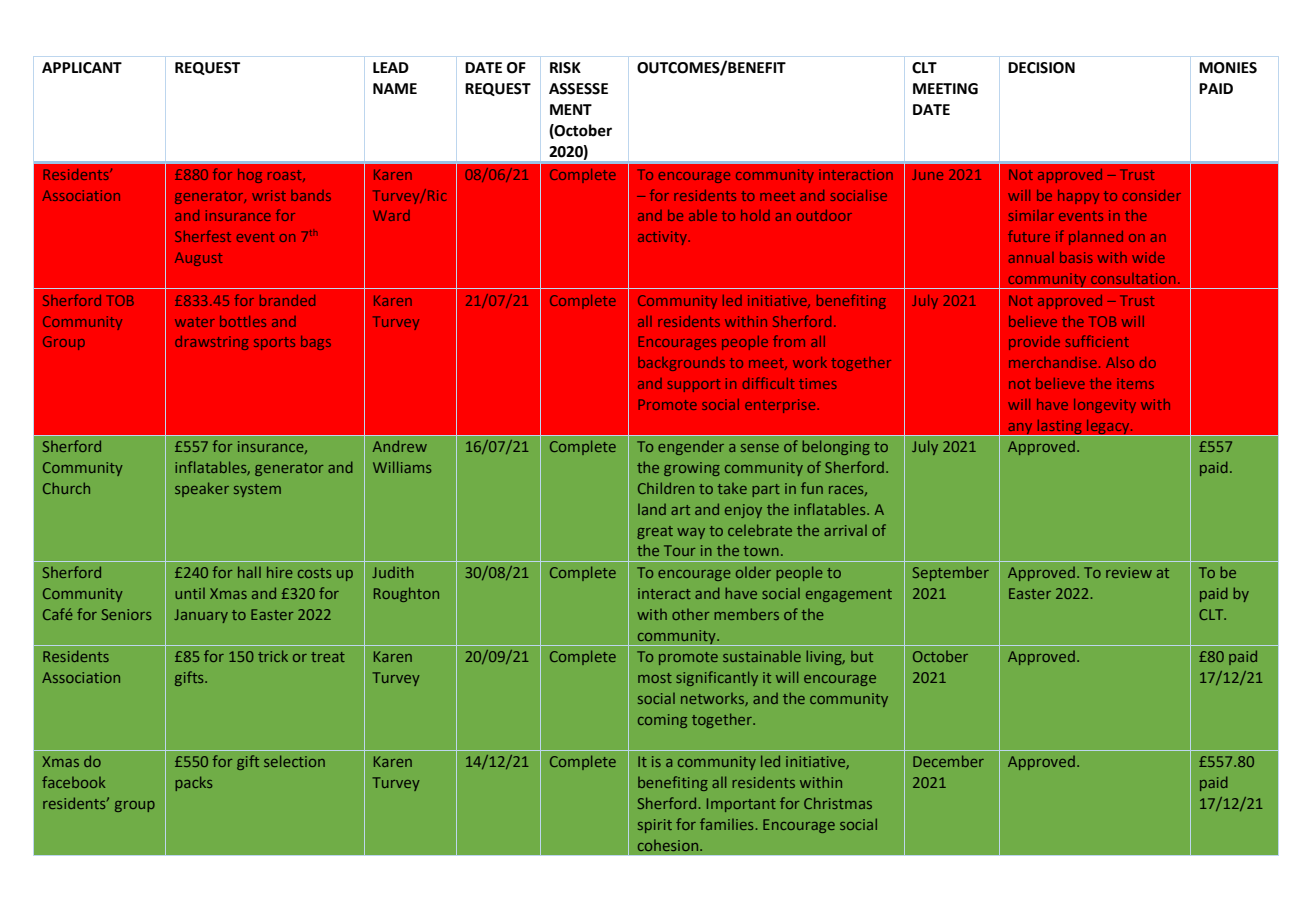 The width and height of the screenshot is (1308, 924). Describe the element at coordinates (211, 343) in the screenshot. I see `drawstring` at that location.
